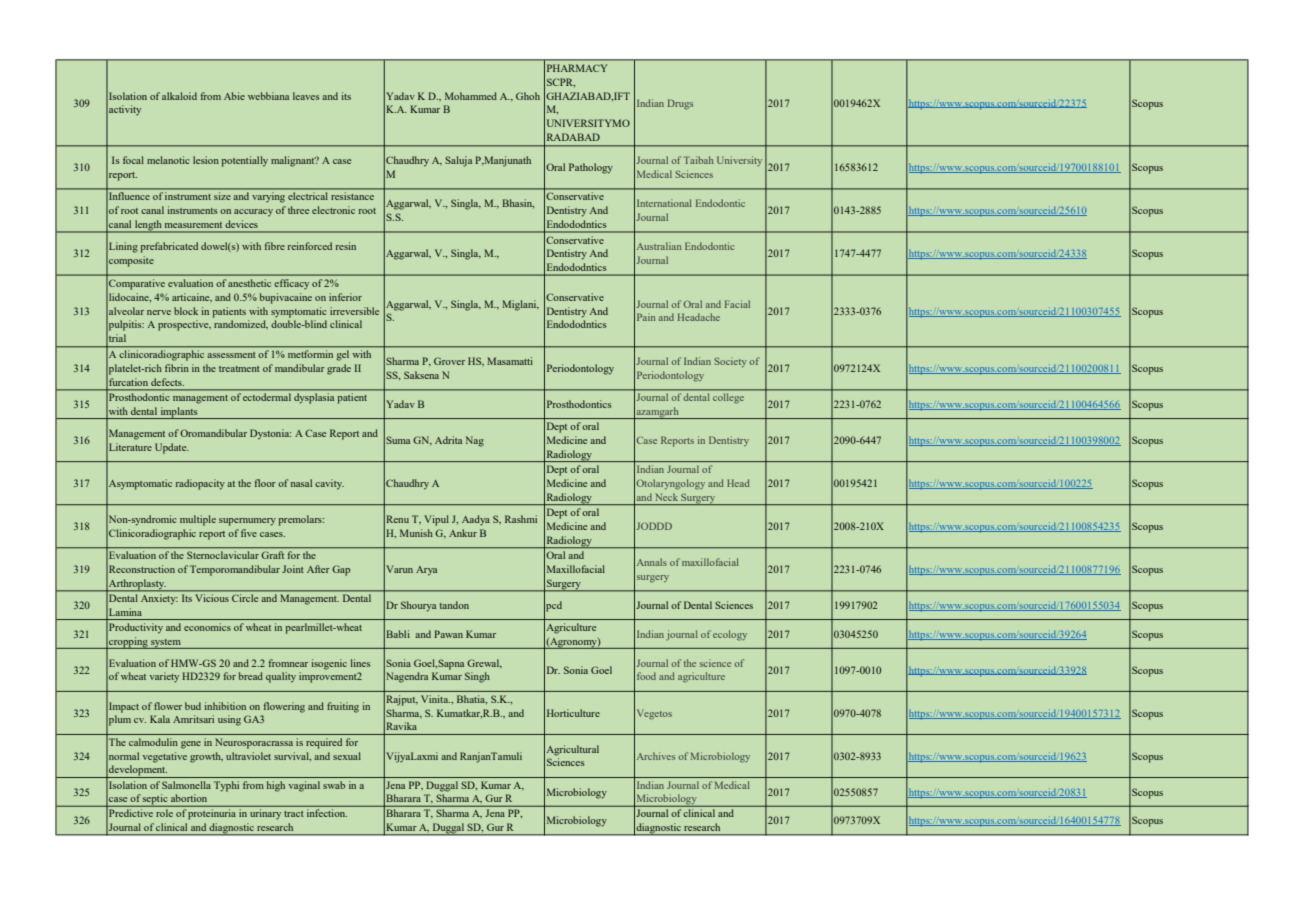 This screenshot has width=1308, height=924. Describe the element at coordinates (346, 246) in the screenshot. I see `resin` at that location.
